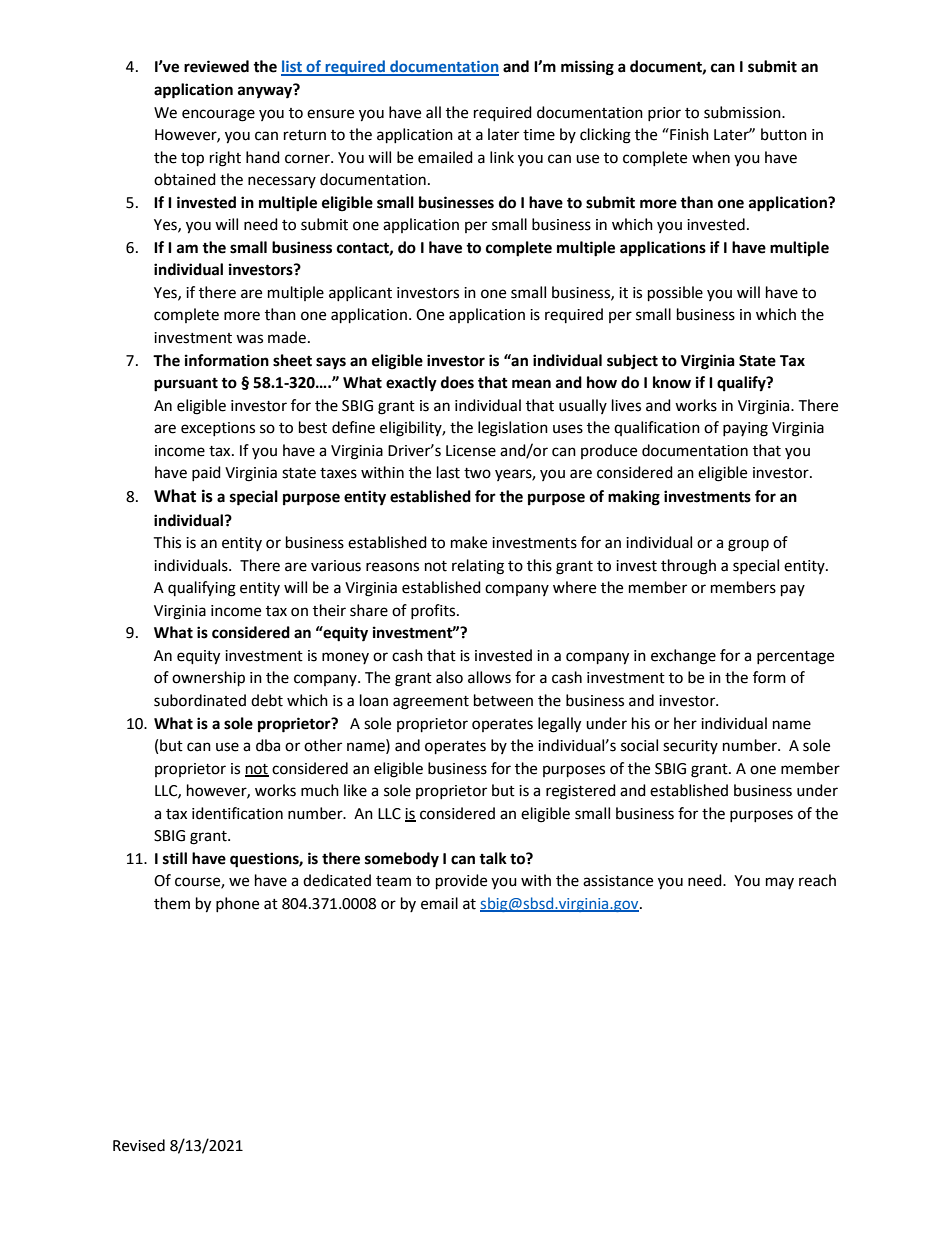 This page has height=1233, width=952. I want to click on talk, so click(493, 858).
